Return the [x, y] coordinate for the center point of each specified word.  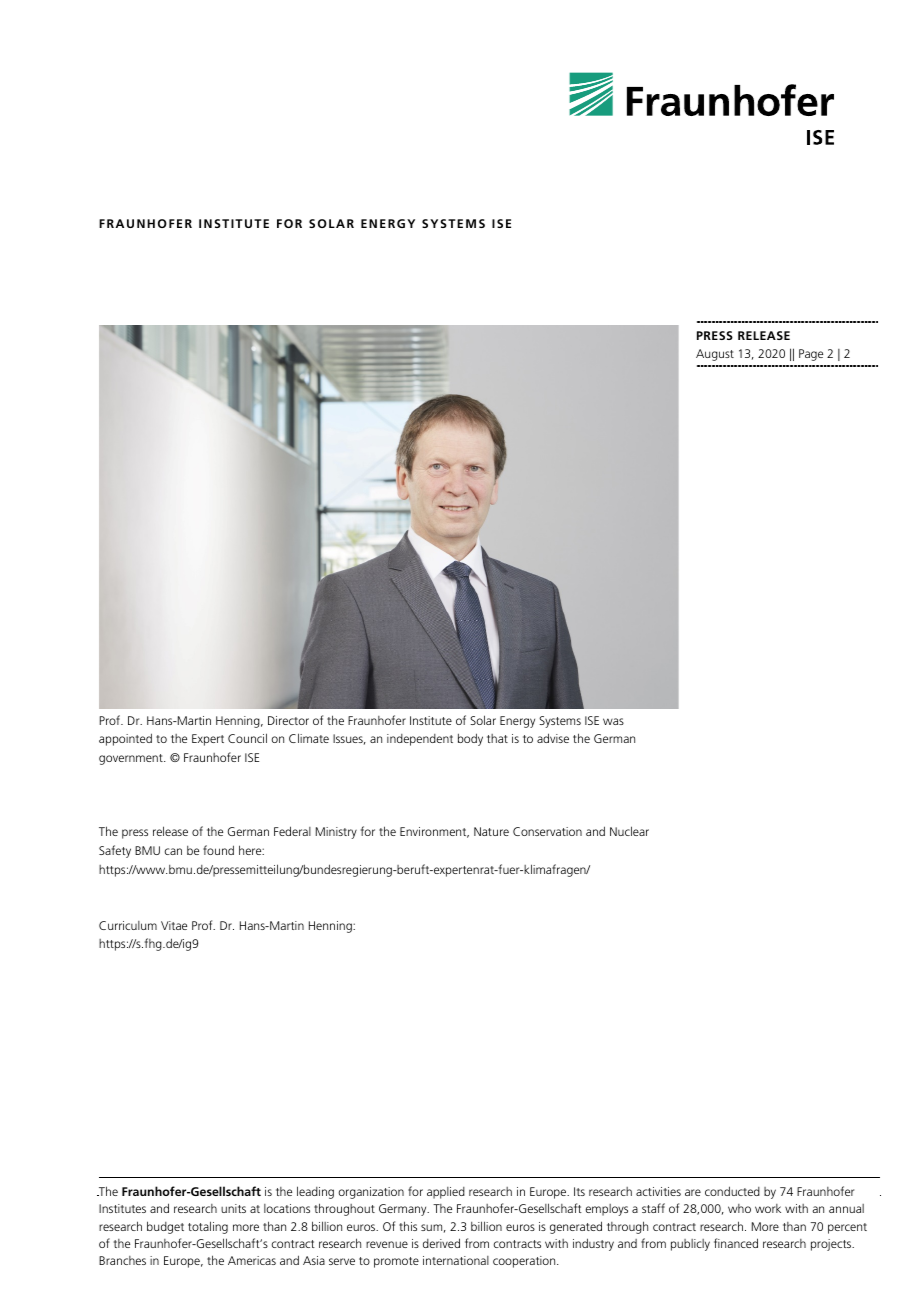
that [497, 738]
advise [553, 738]
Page [811, 355]
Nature [491, 831]
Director [288, 720]
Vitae [174, 925]
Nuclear [629, 831]
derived [441, 1243]
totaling [208, 1227]
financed [736, 1243]
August [715, 355]
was [613, 721]
